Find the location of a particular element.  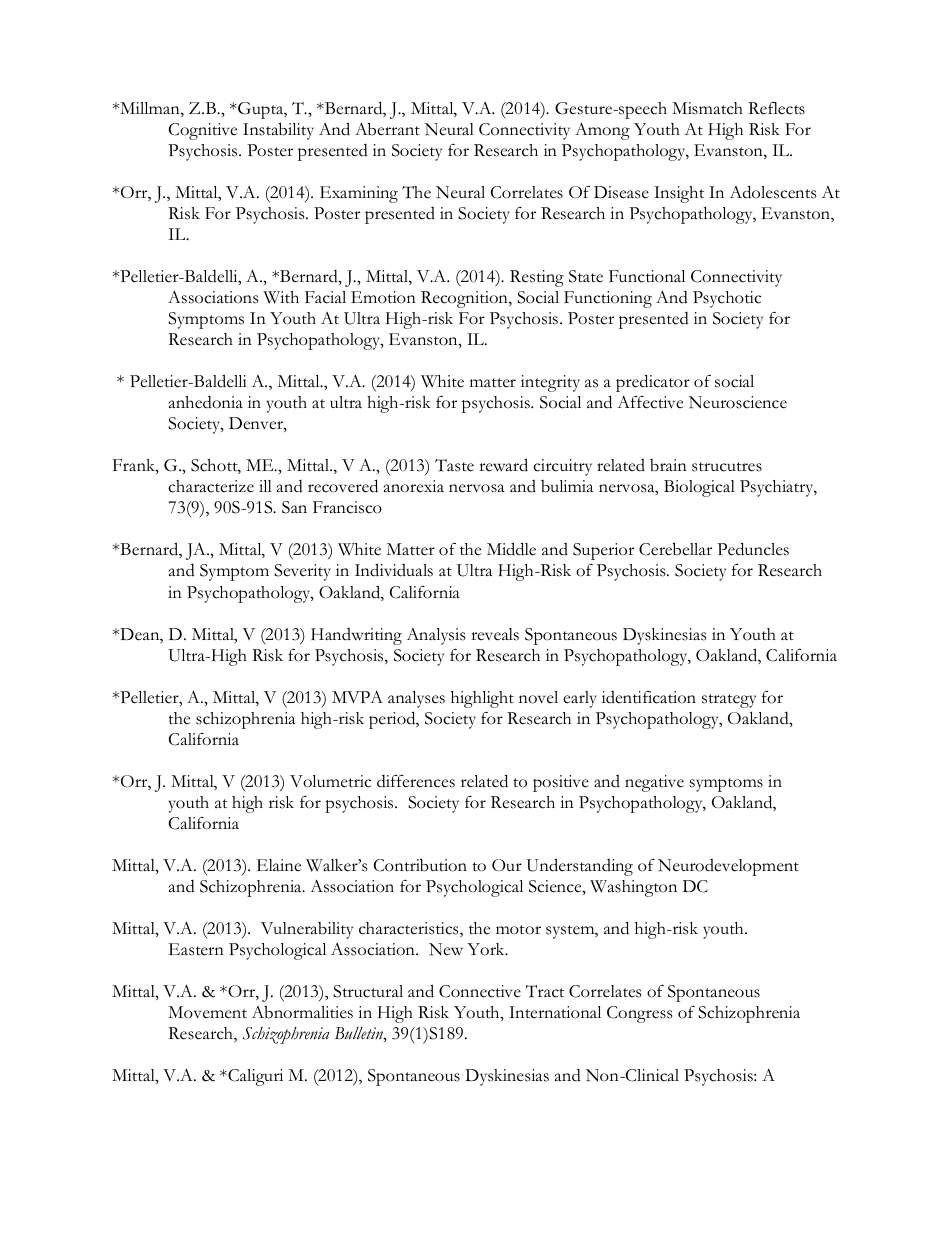

Recognition is located at coordinates (465, 299).
